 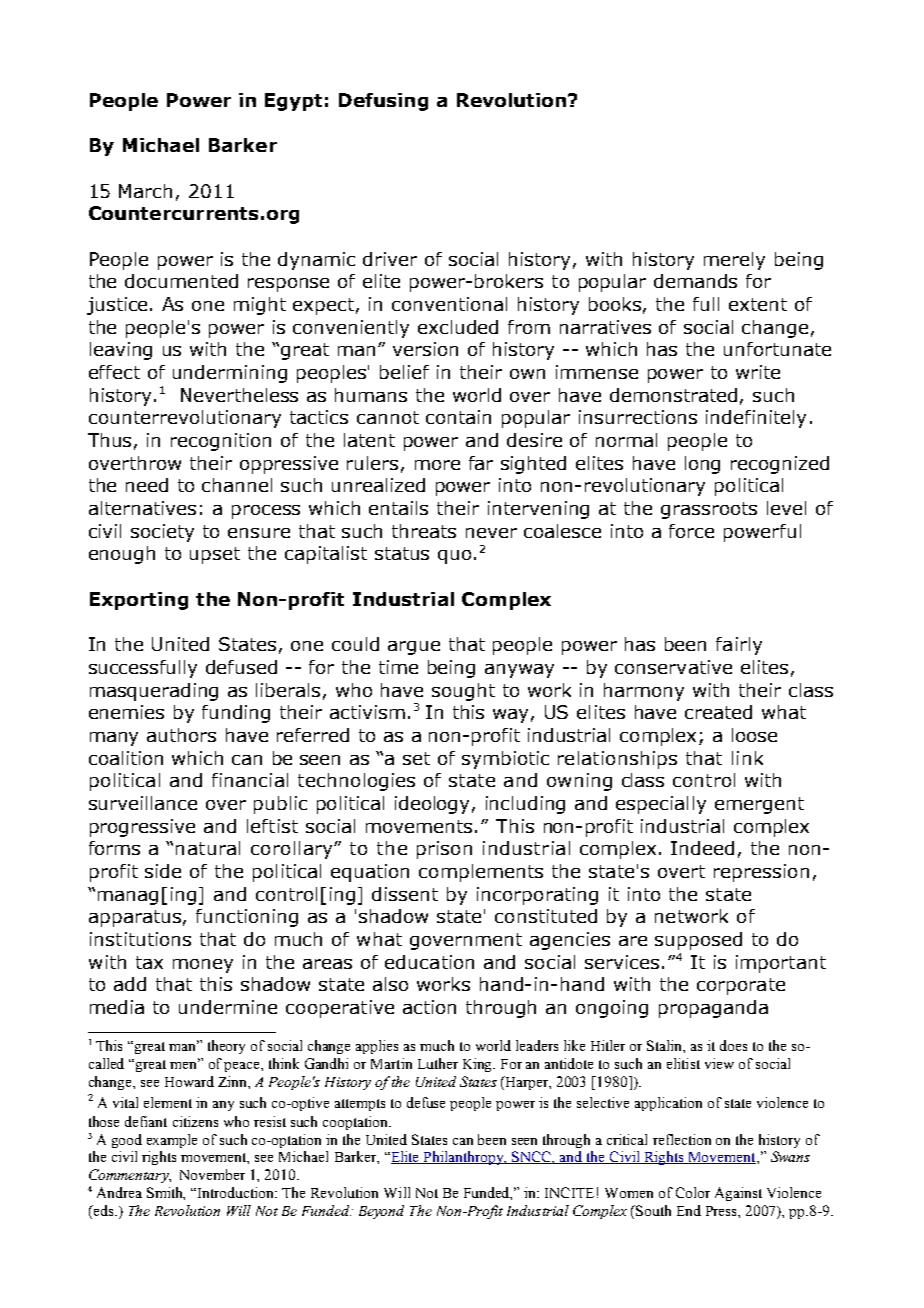 I want to click on education, so click(x=429, y=962).
